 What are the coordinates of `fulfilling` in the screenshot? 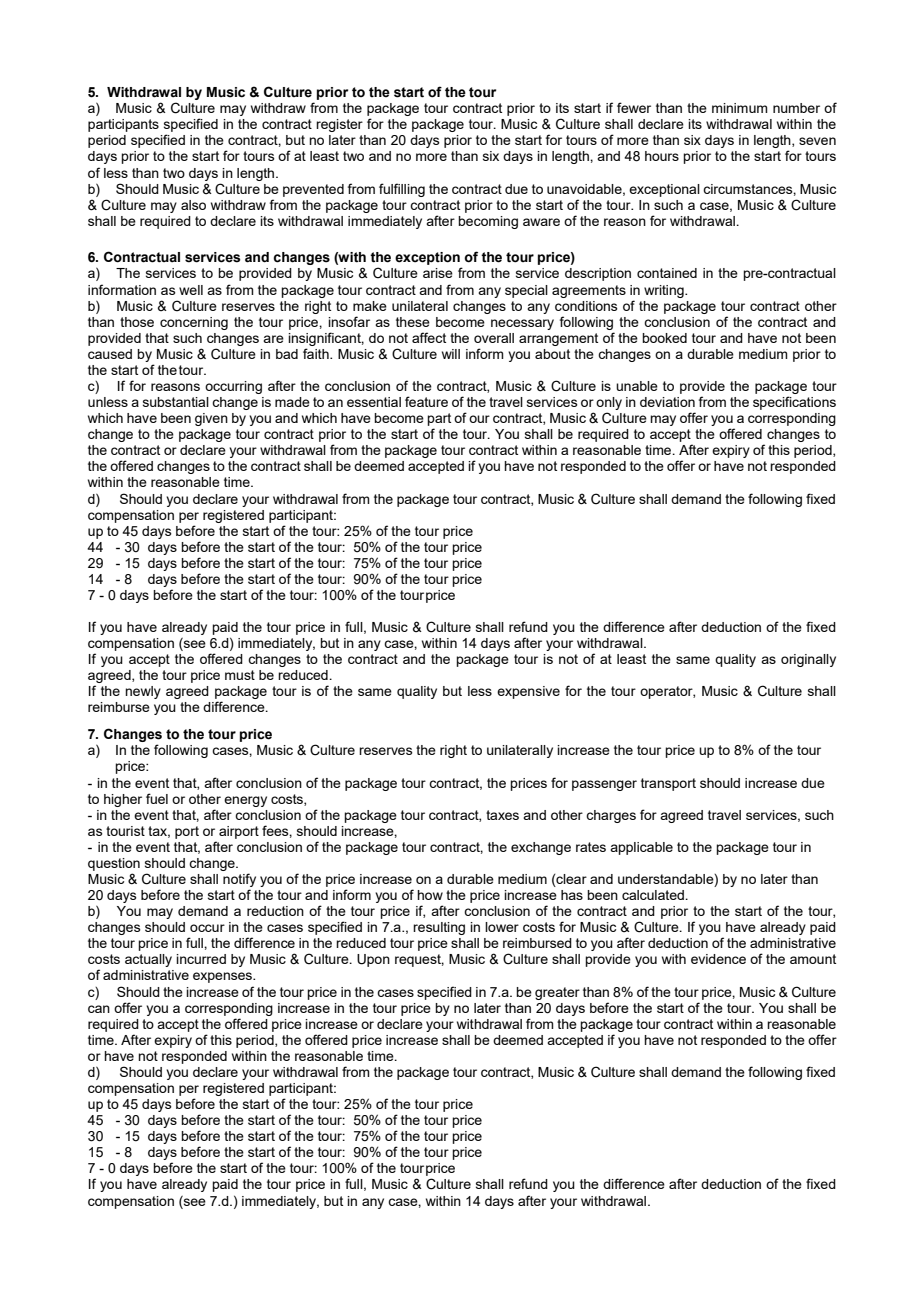 It's located at (402, 190).
